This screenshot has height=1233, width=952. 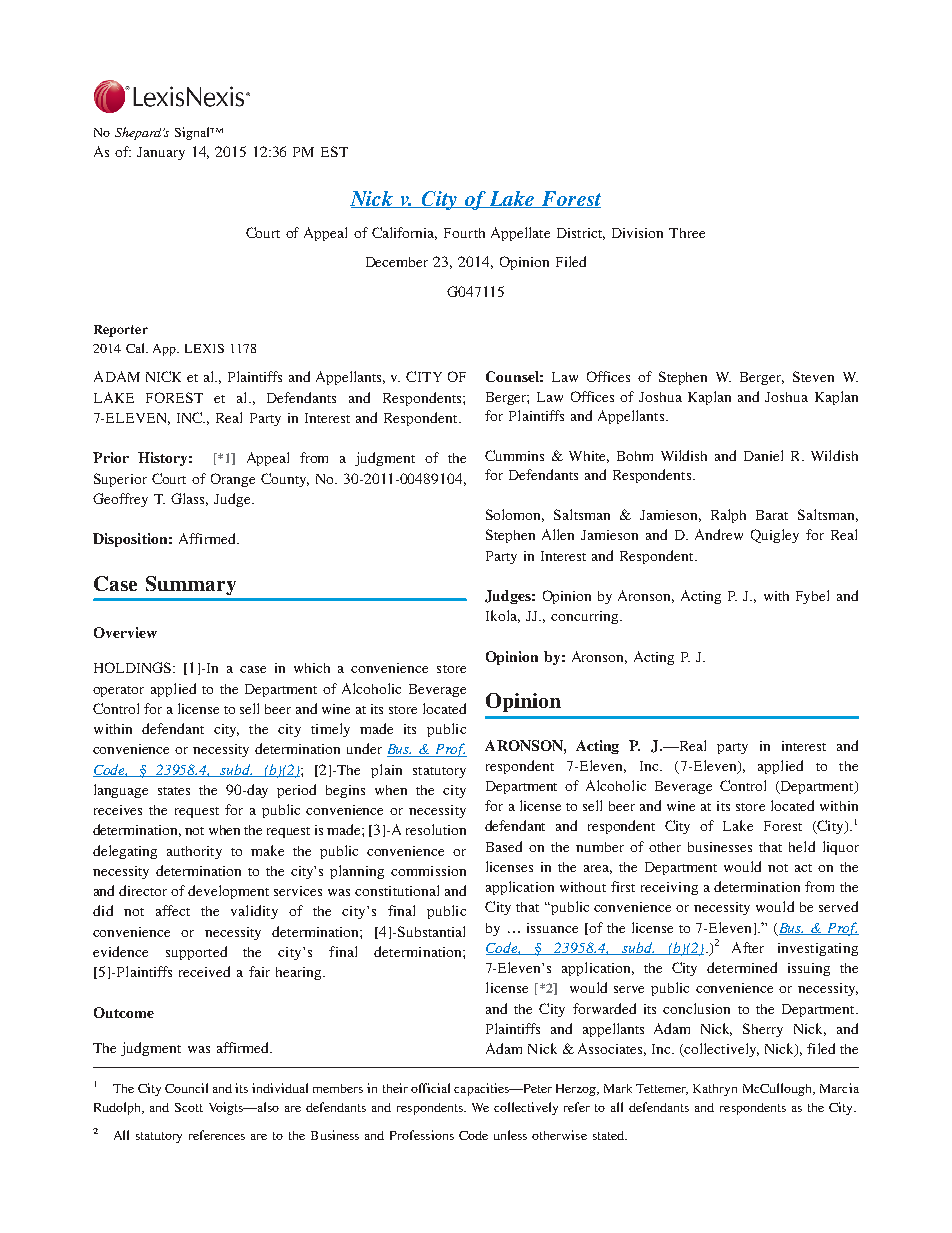 I want to click on Fourth, so click(x=464, y=233).
